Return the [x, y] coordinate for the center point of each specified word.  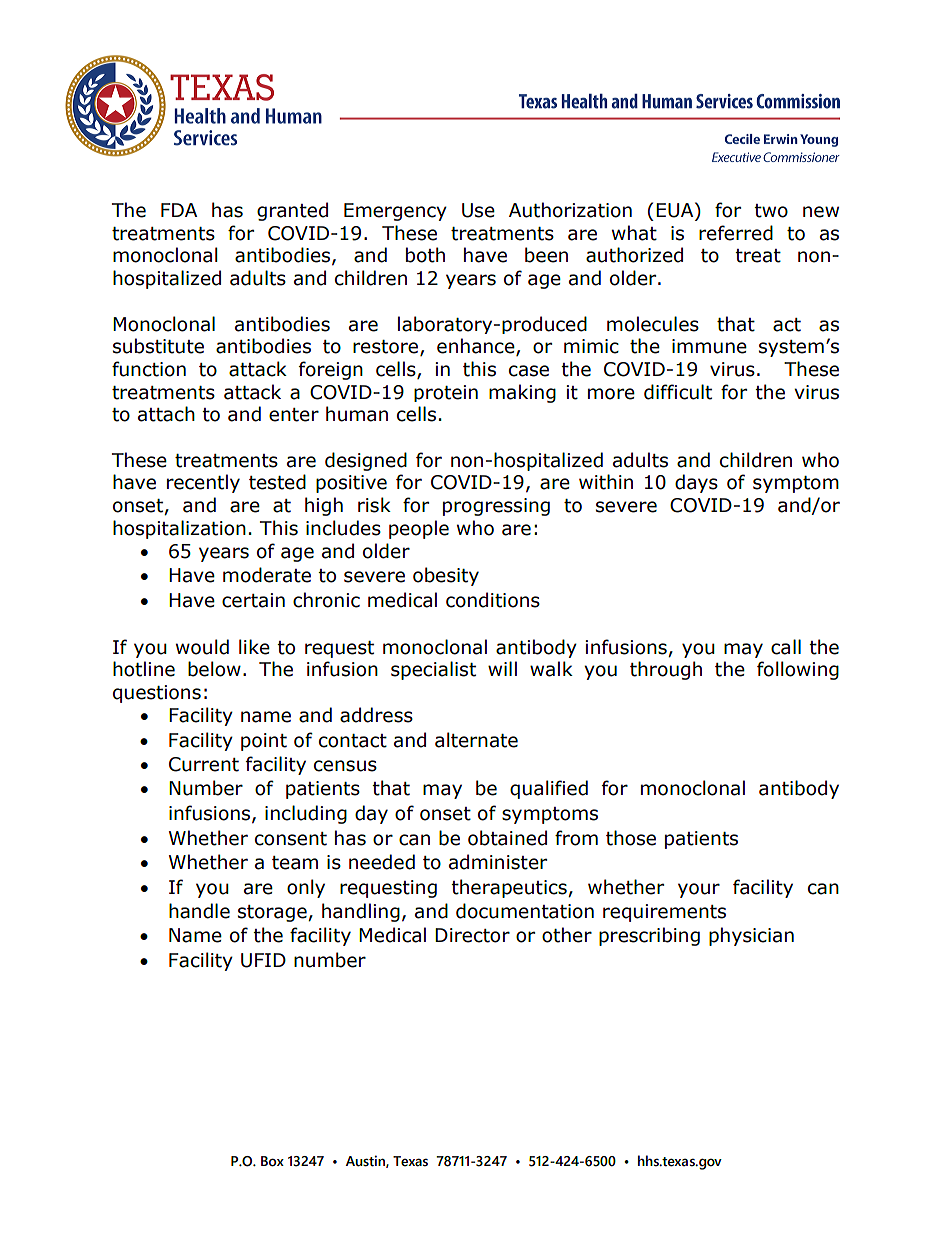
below [214, 669]
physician [751, 936]
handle [199, 911]
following [798, 670]
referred [736, 233]
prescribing [649, 936]
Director [472, 935]
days [696, 483]
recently [203, 483]
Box [272, 1161]
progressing [496, 507]
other [567, 935]
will [502, 668]
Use [478, 210]
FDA [179, 210]
